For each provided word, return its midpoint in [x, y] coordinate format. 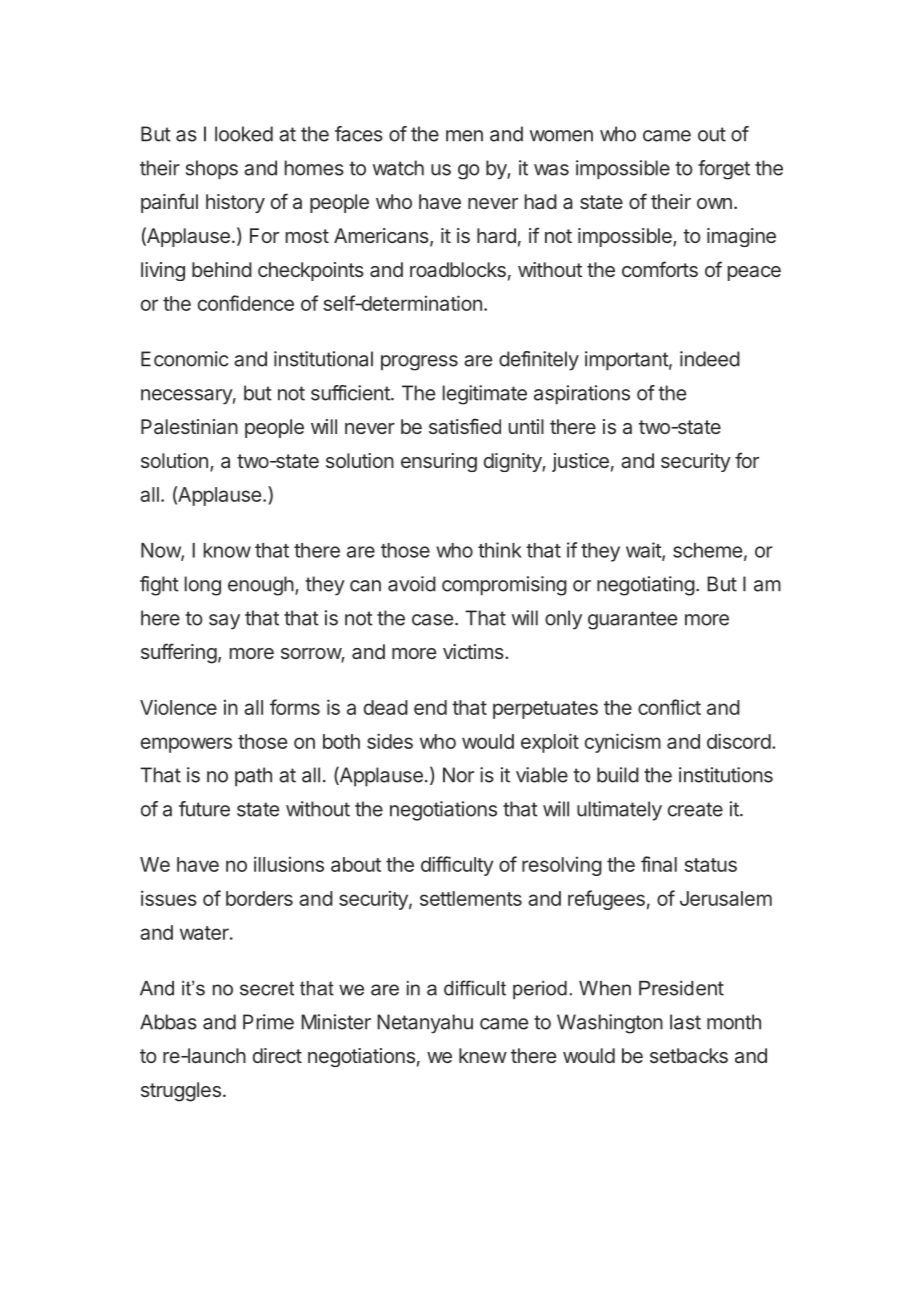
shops [212, 169]
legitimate [485, 395]
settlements [471, 898]
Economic [185, 359]
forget [724, 170]
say [224, 622]
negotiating [646, 586]
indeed [710, 359]
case [432, 620]
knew [483, 1055]
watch [398, 168]
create [695, 809]
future [204, 809]
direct [277, 1055]
